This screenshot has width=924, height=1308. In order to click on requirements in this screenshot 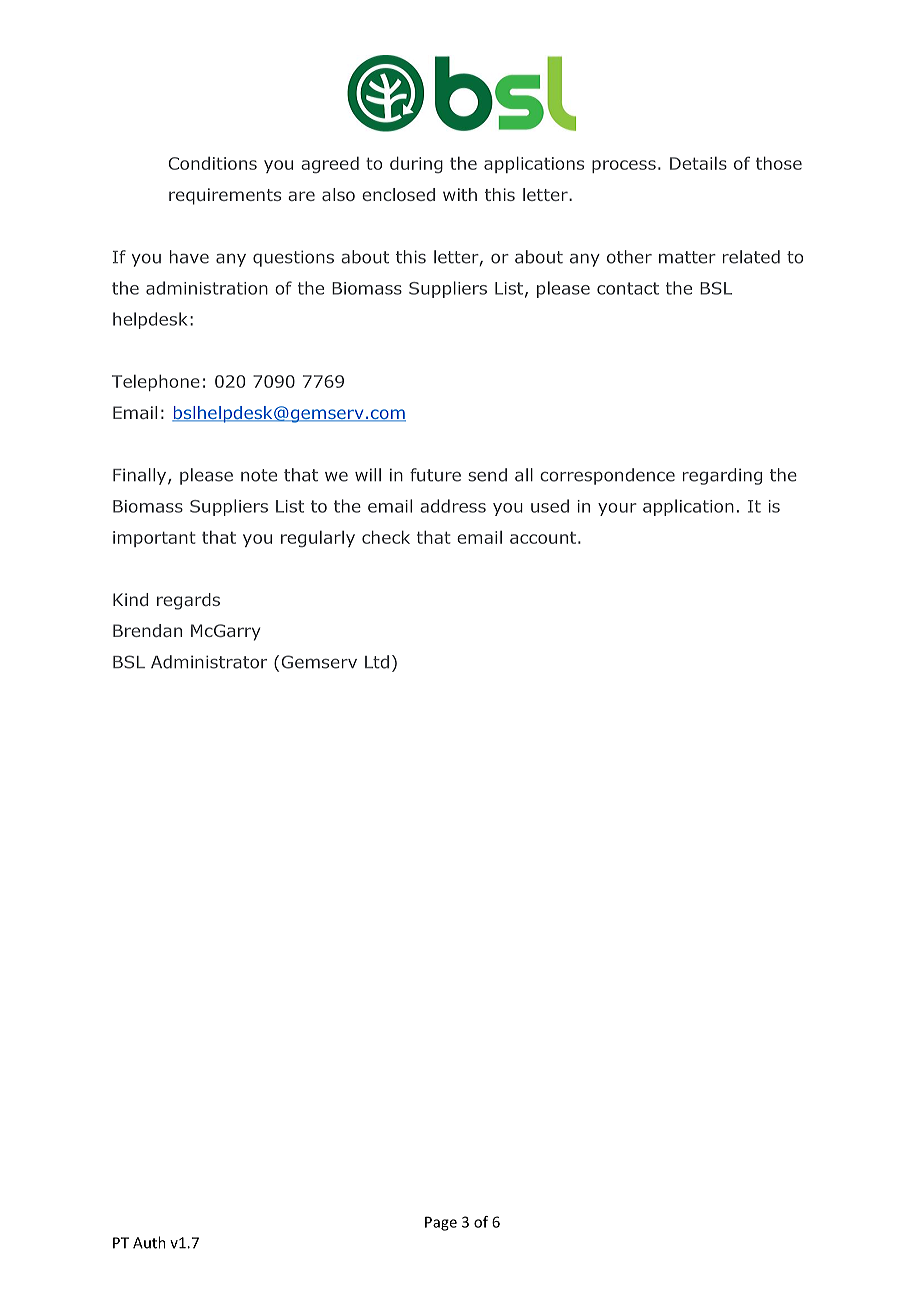, I will do `click(225, 196)`.
